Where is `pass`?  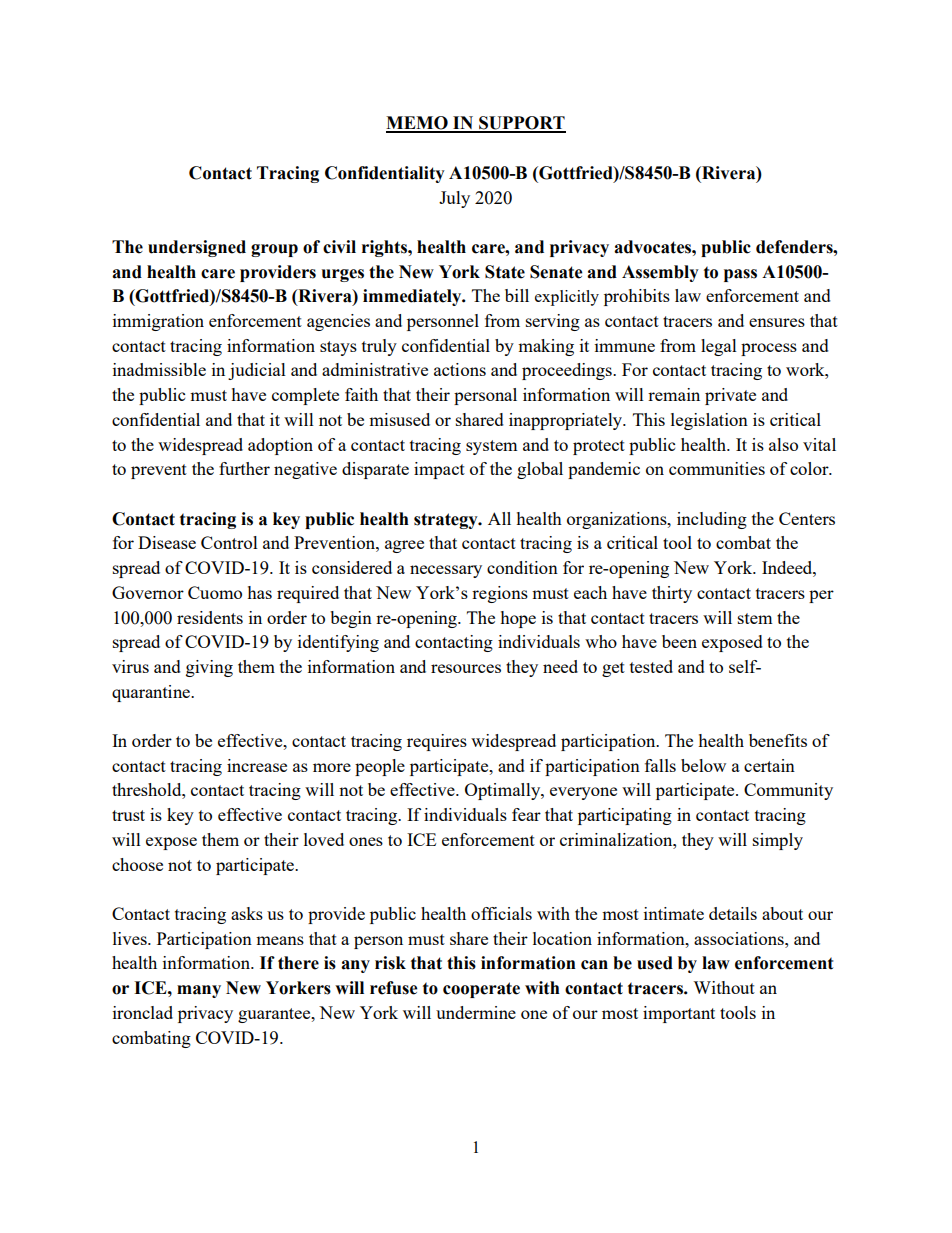 pass is located at coordinates (740, 275).
